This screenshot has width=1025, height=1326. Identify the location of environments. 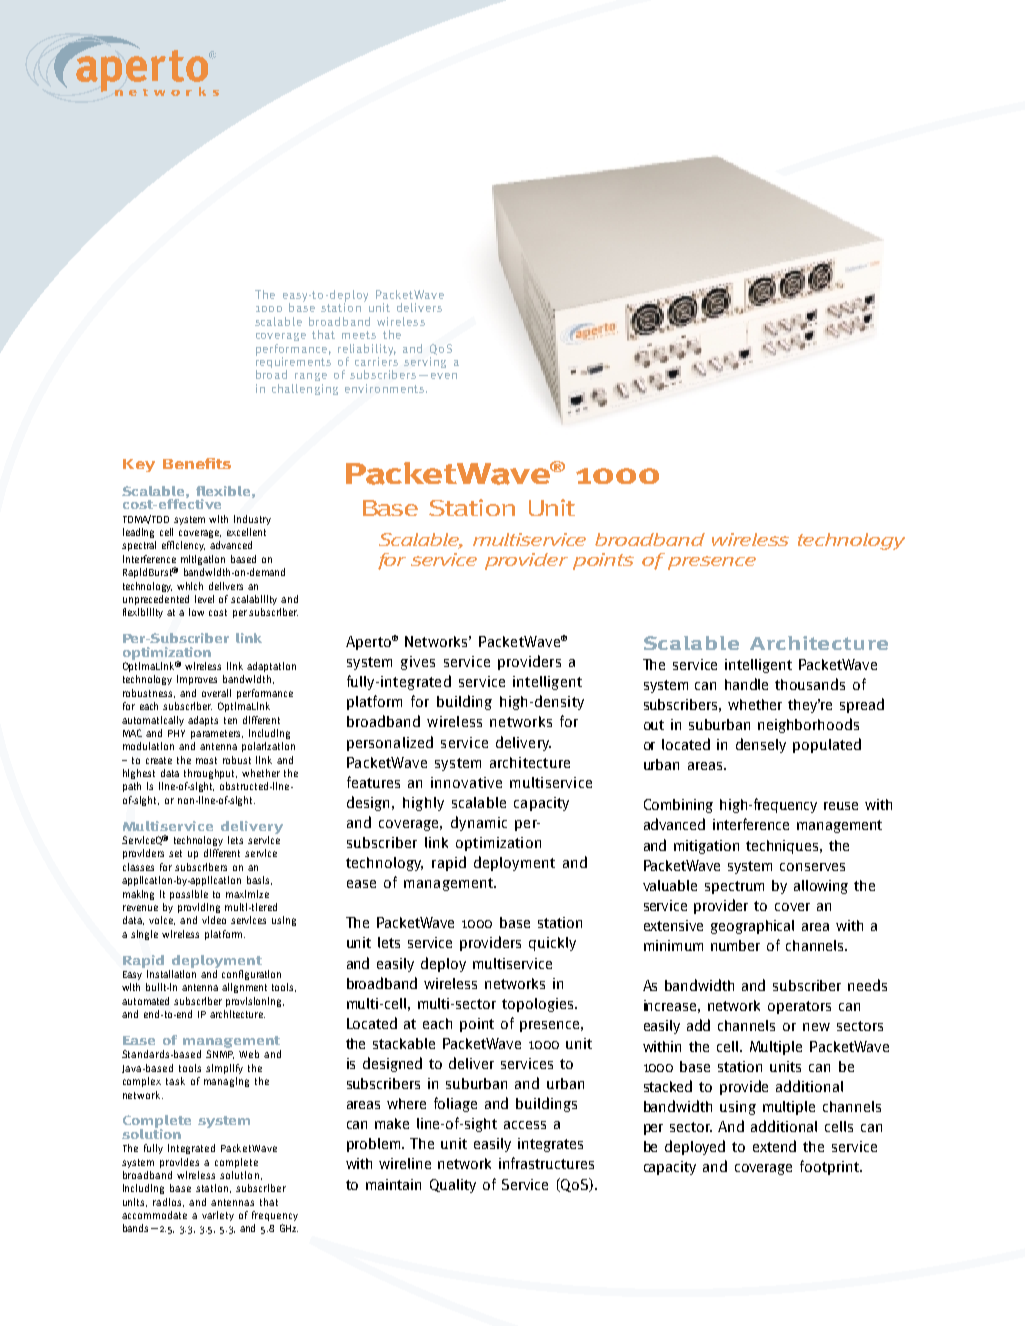
(384, 388).
